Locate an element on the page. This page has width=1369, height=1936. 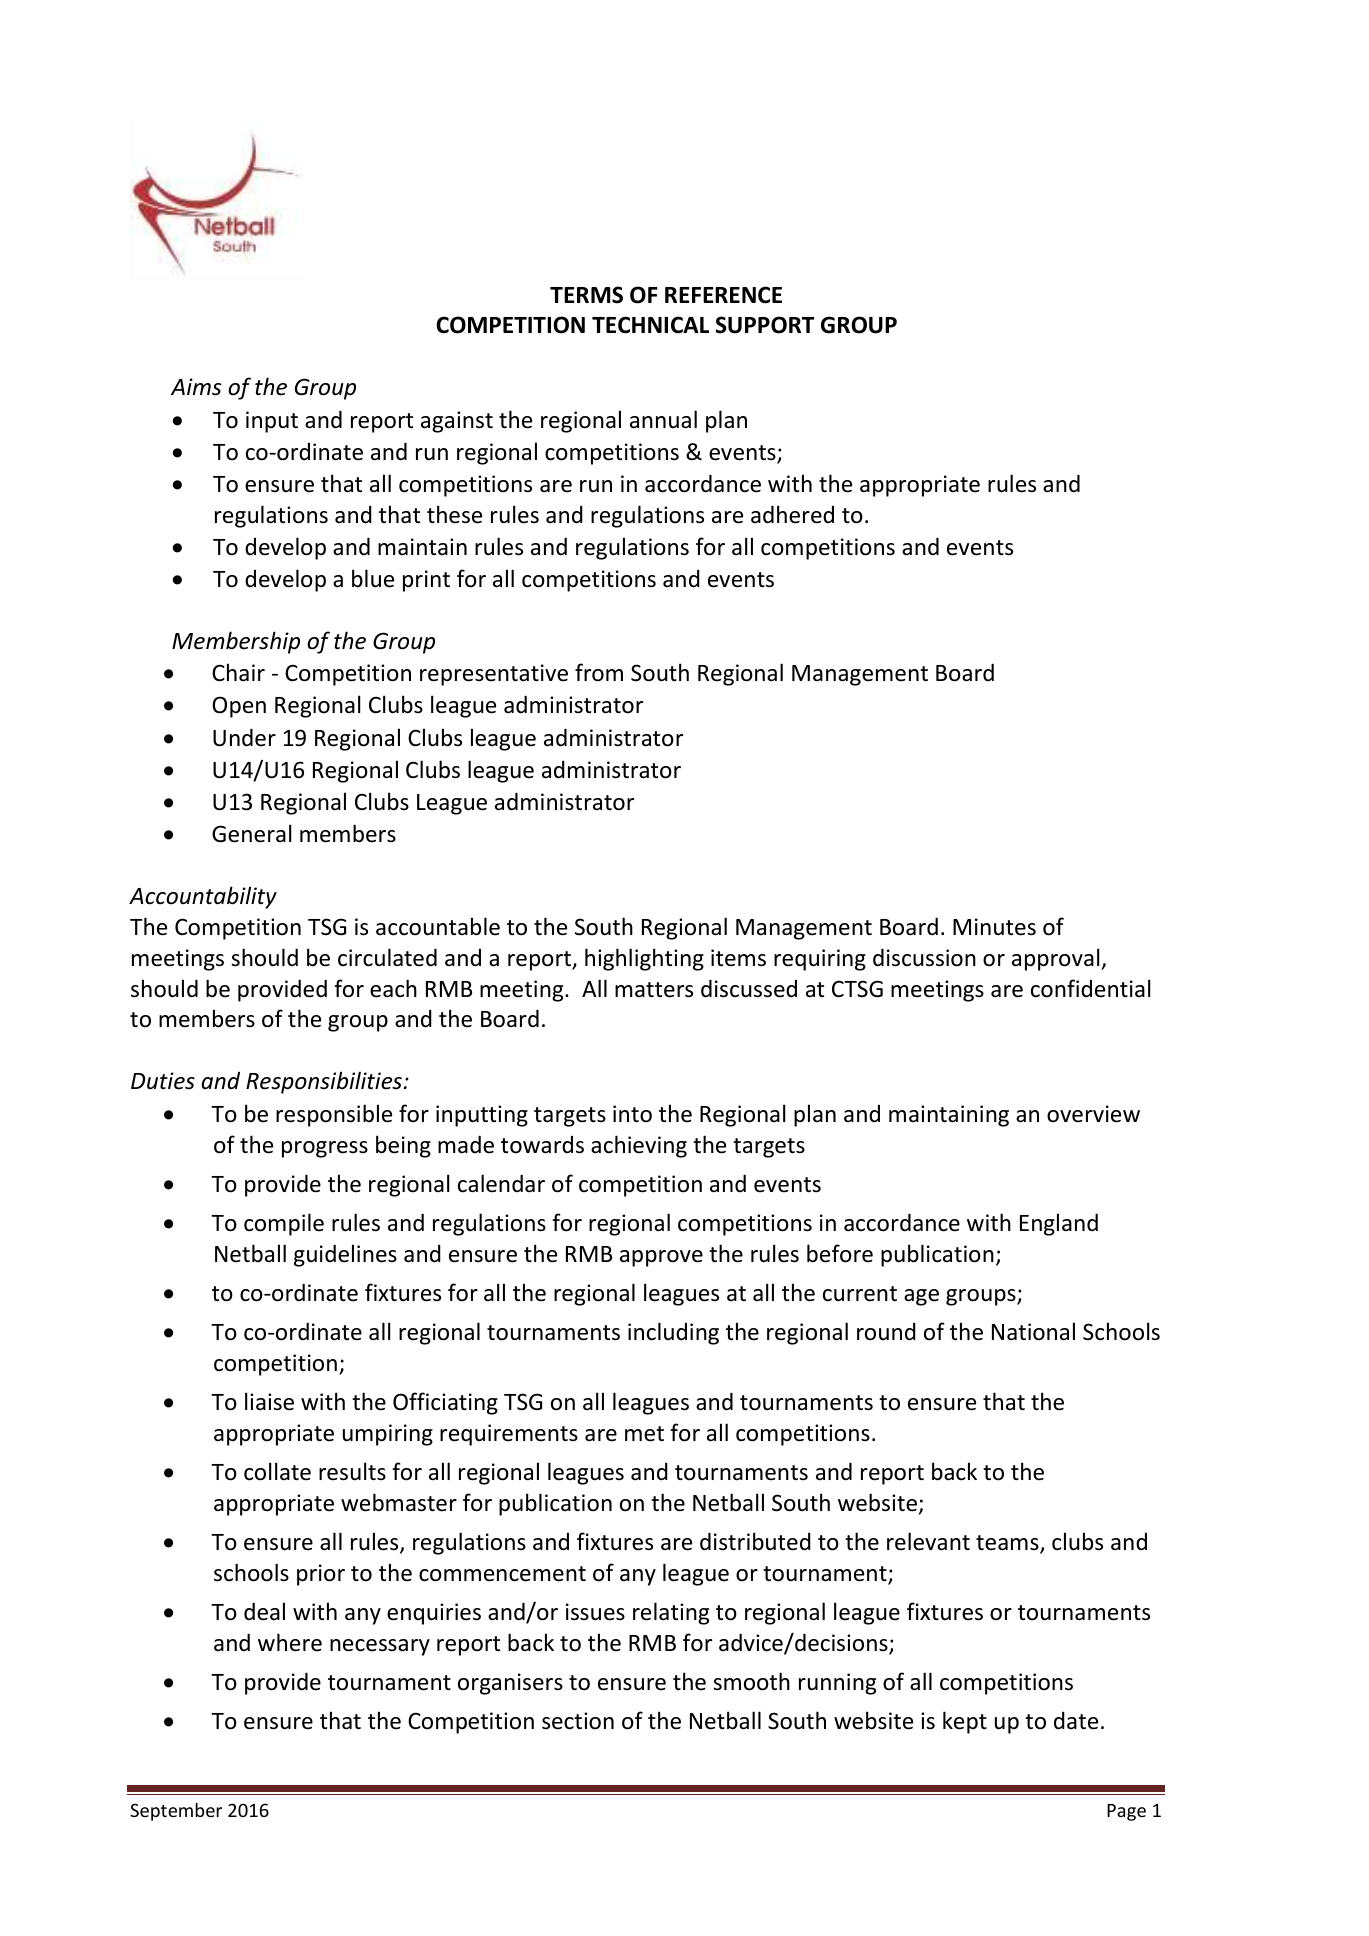
section is located at coordinates (578, 1721).
